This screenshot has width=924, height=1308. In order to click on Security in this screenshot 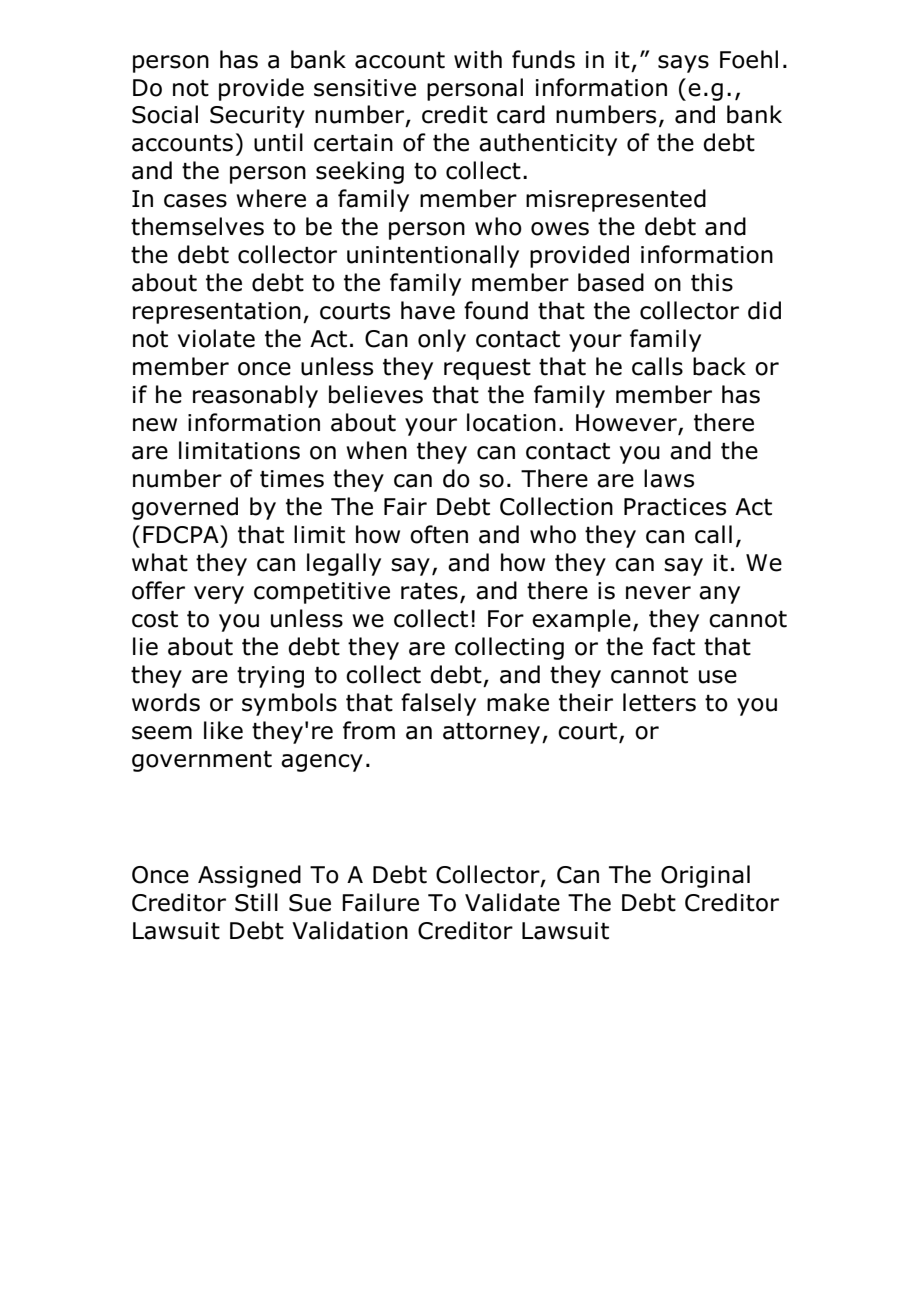, I will do `click(257, 117)`.
